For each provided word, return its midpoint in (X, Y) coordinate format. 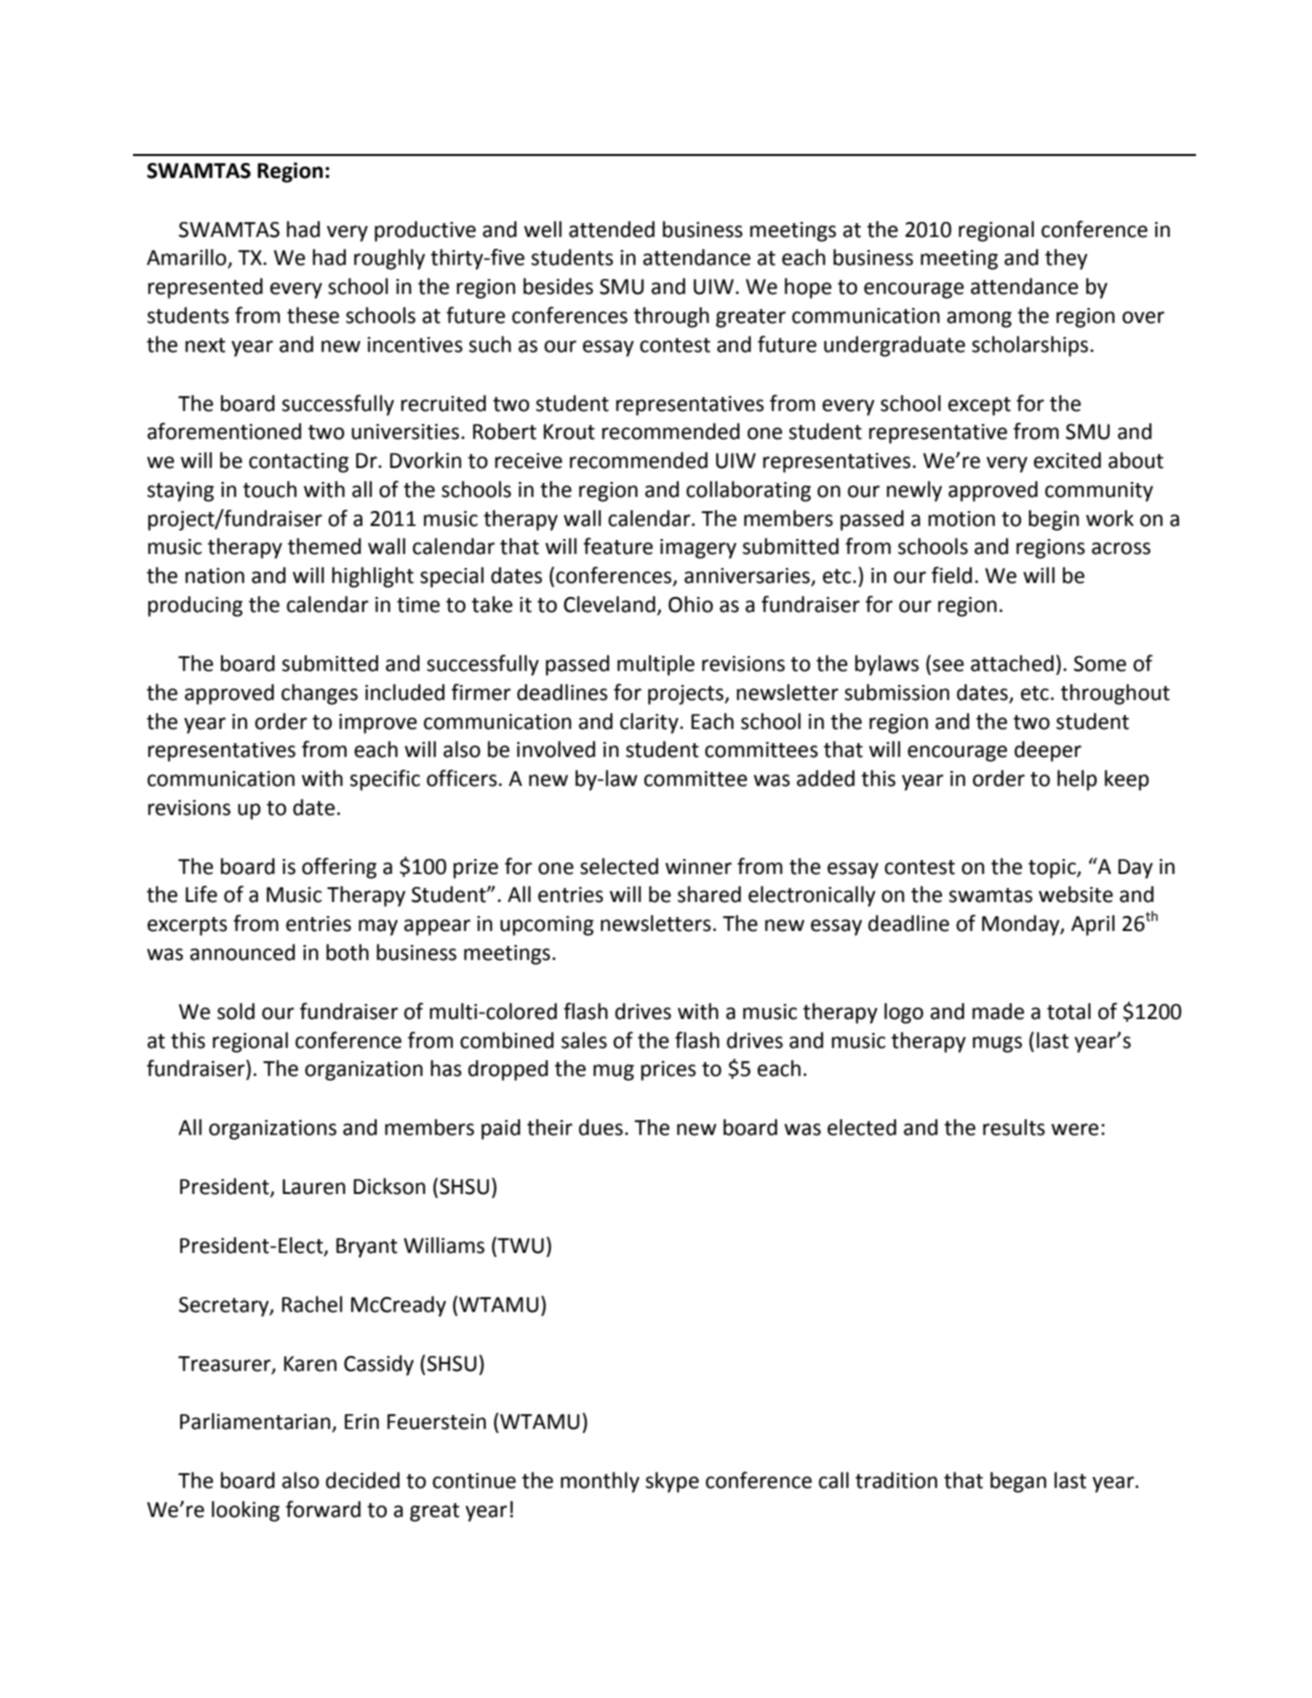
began (1018, 1482)
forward (323, 1509)
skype (672, 1482)
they (1066, 259)
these (313, 315)
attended (612, 229)
